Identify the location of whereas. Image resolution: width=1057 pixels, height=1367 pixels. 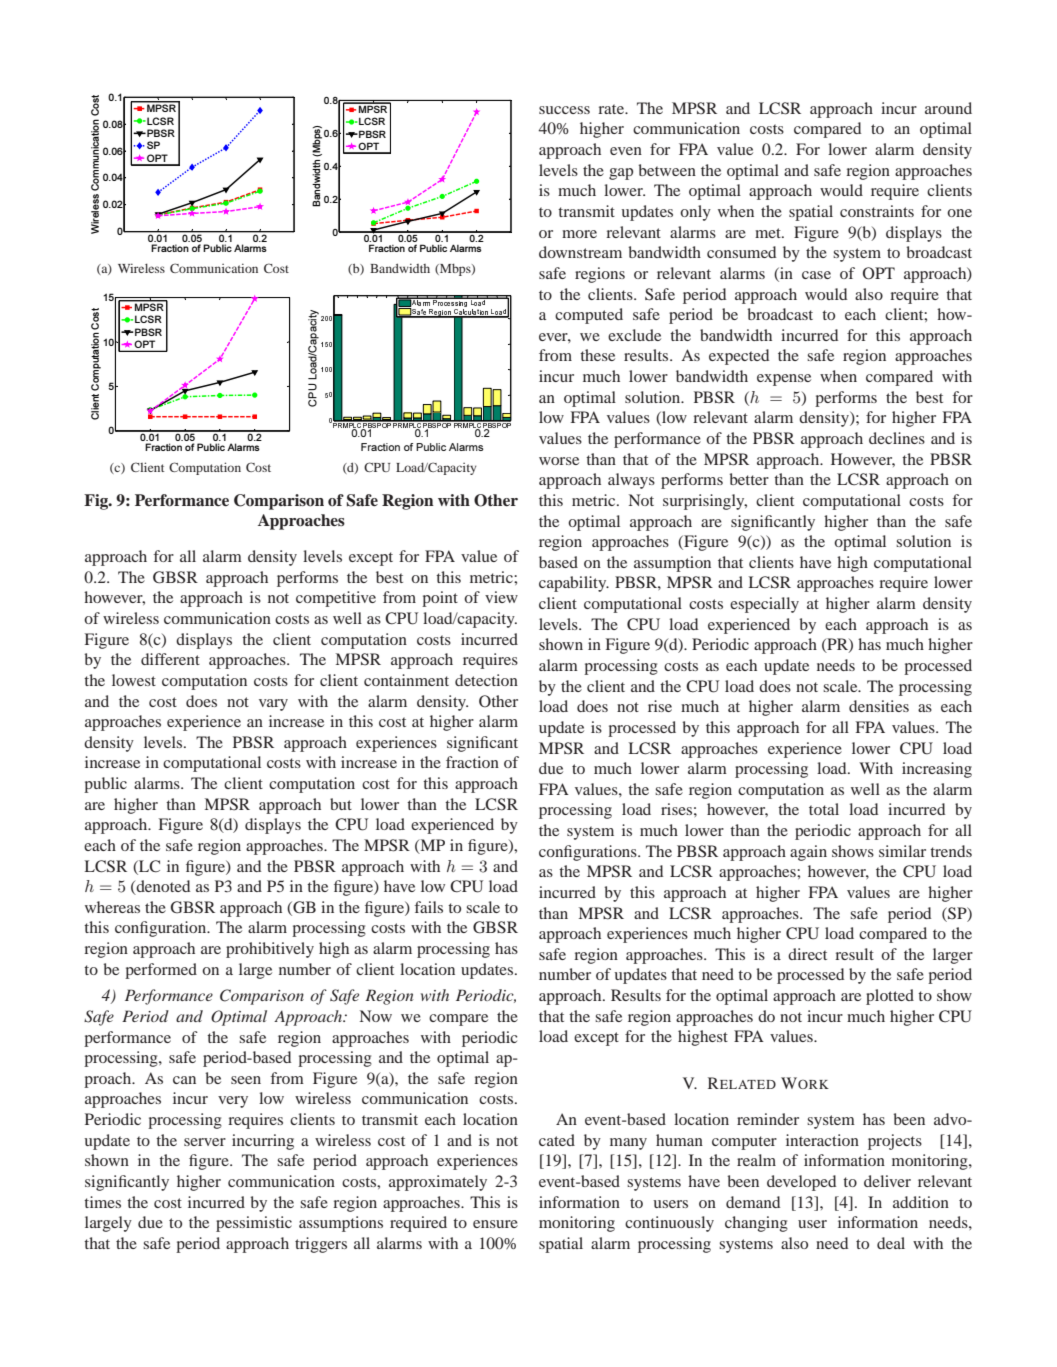
(112, 907).
